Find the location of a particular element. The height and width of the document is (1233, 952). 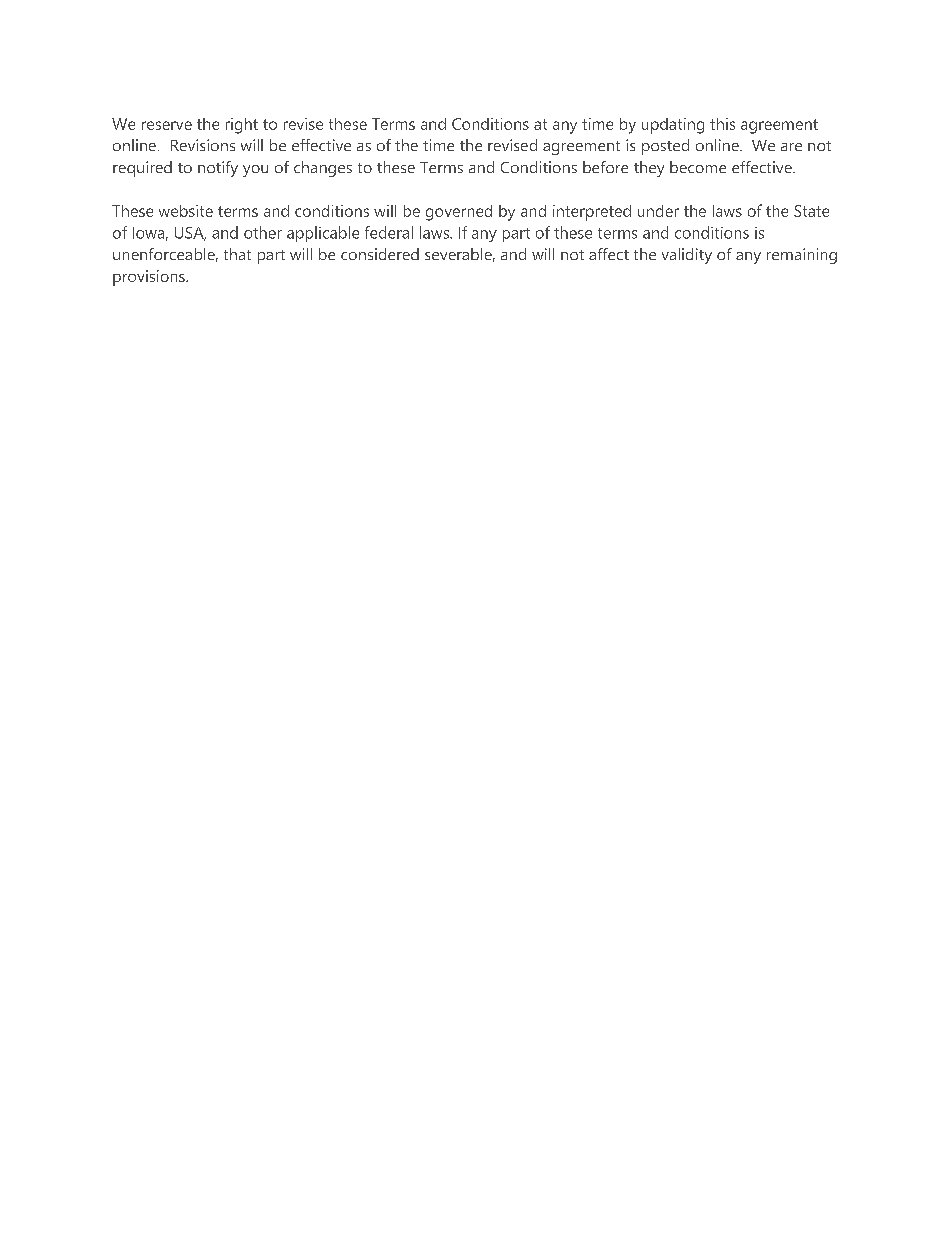

updating is located at coordinates (673, 126).
